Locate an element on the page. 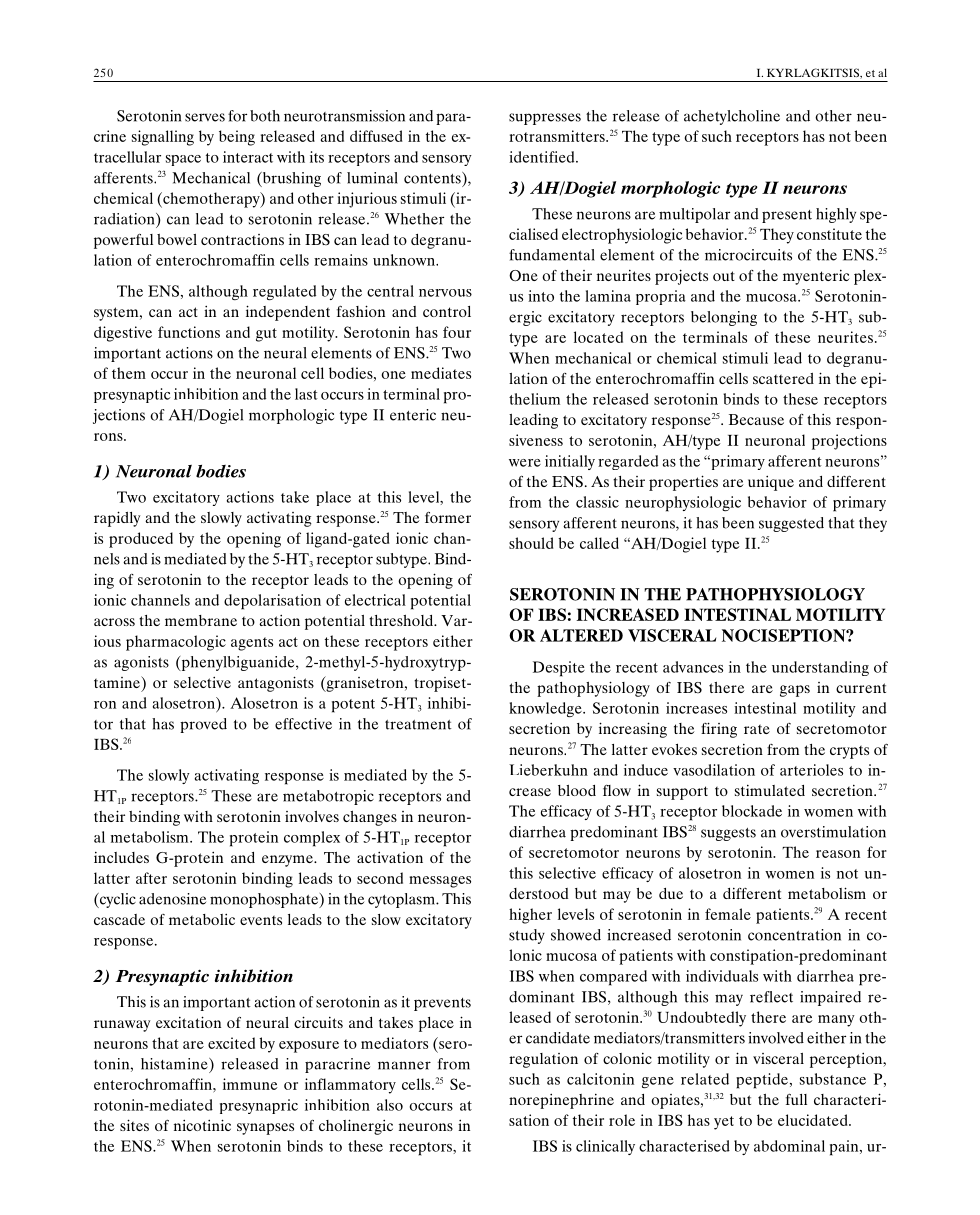  membrane is located at coordinates (201, 620).
